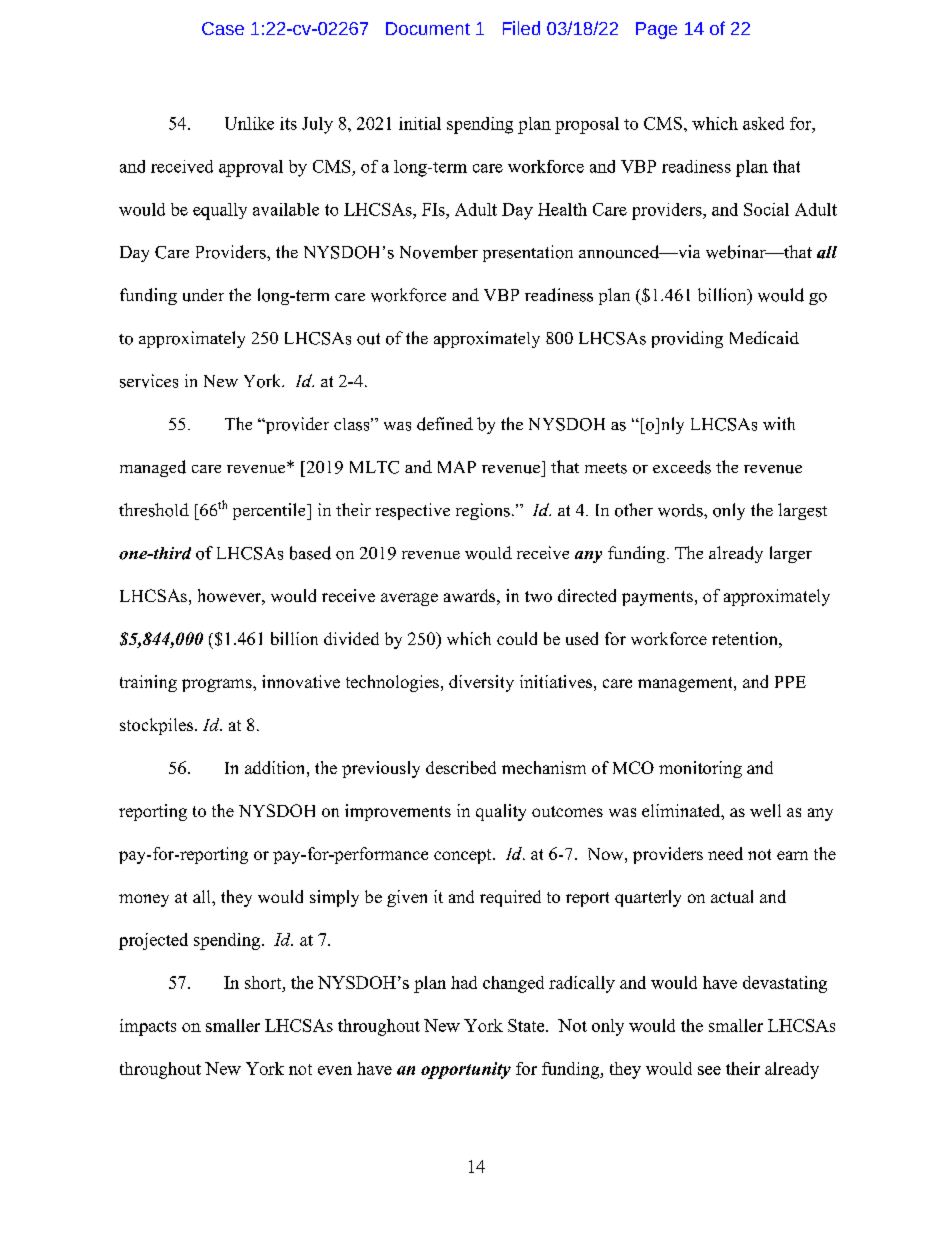  What do you see at coordinates (466, 1070) in the page?
I see `opportunity` at bounding box center [466, 1070].
